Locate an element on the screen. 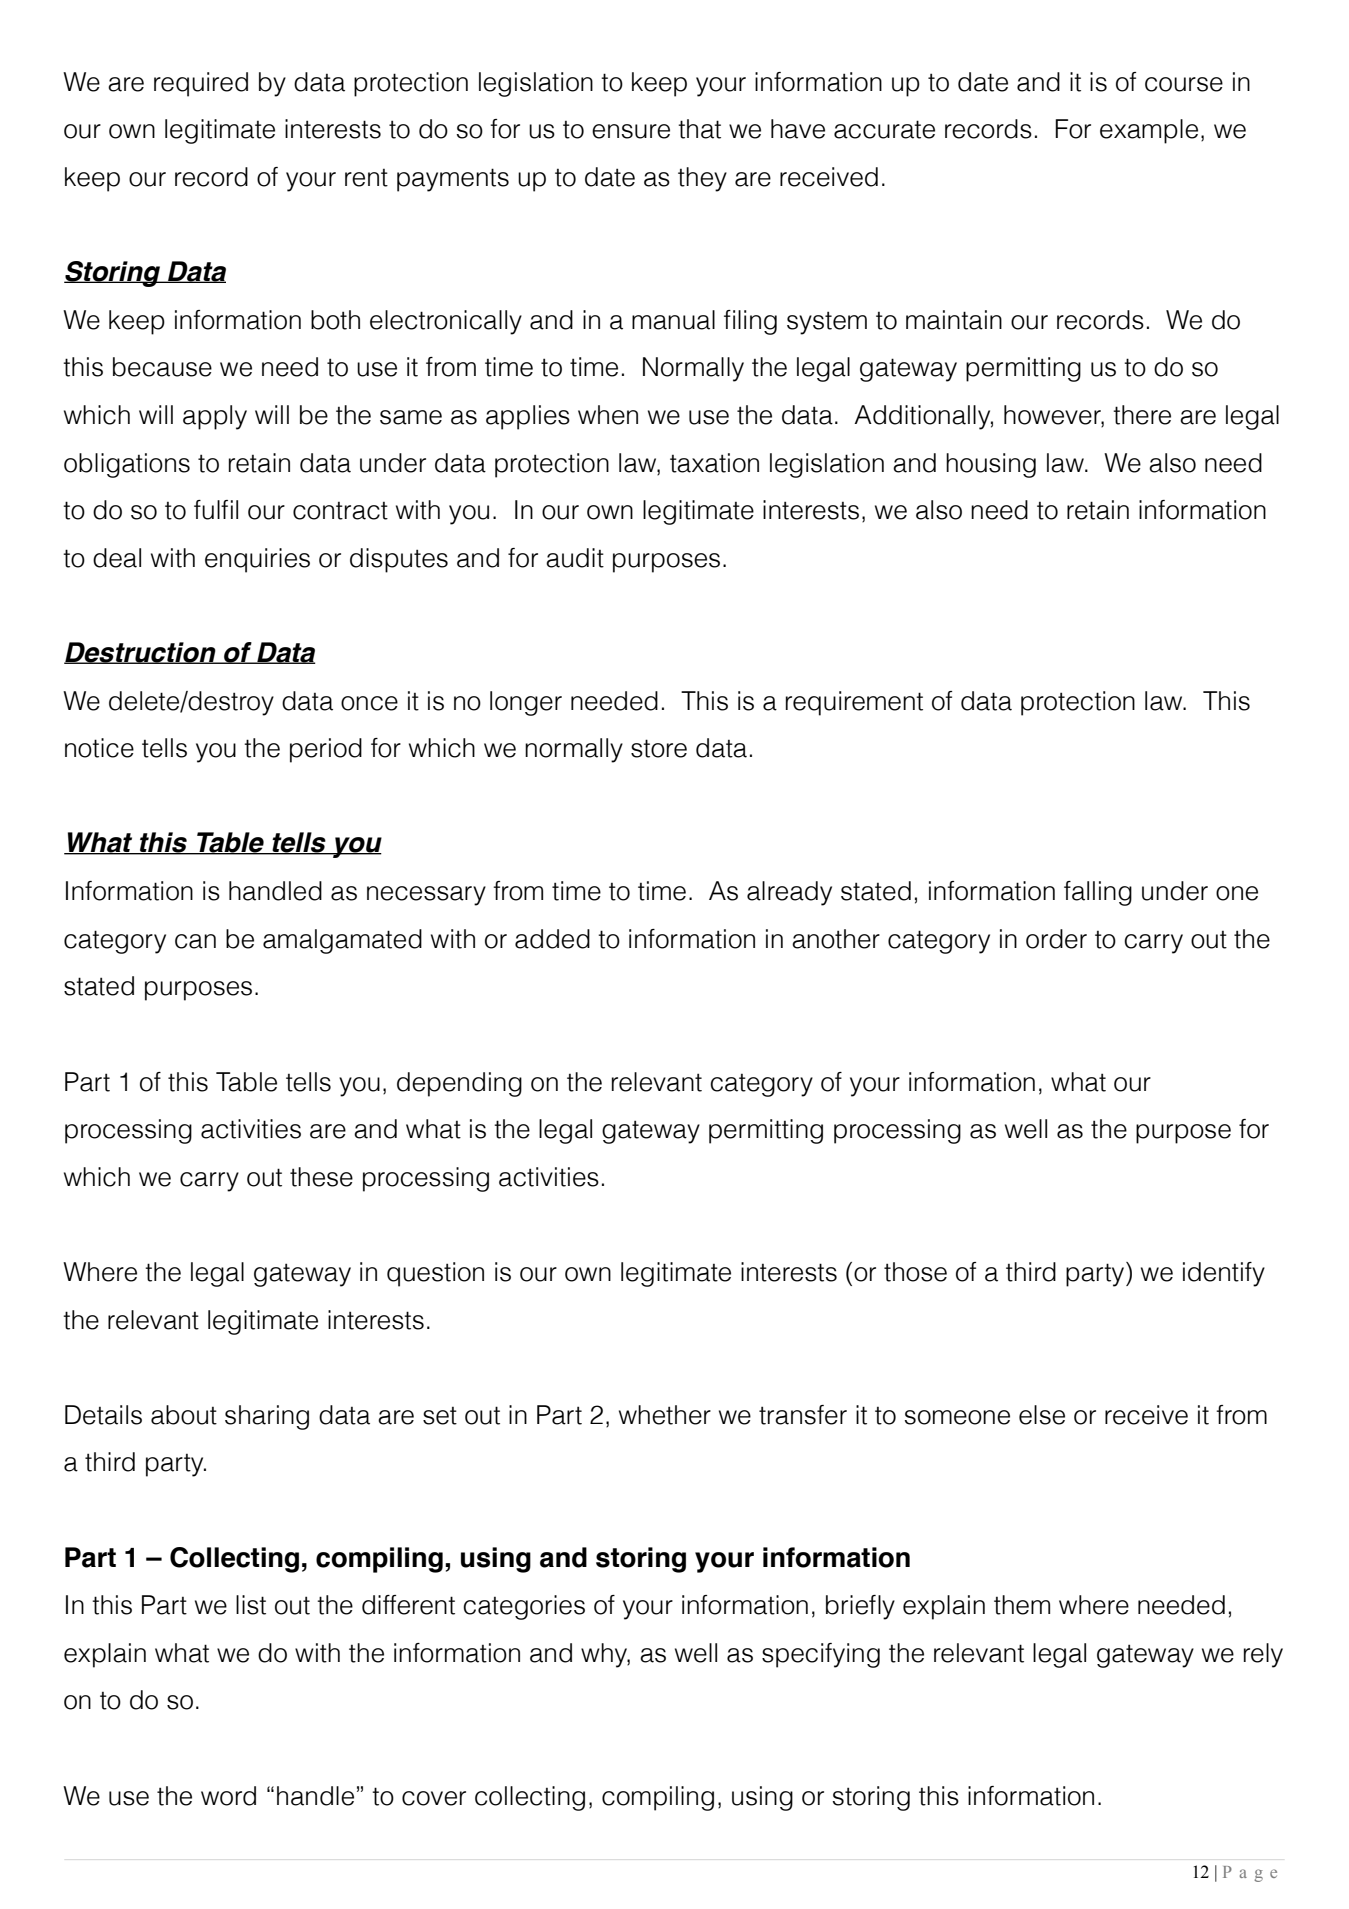  there is located at coordinates (1142, 415).
